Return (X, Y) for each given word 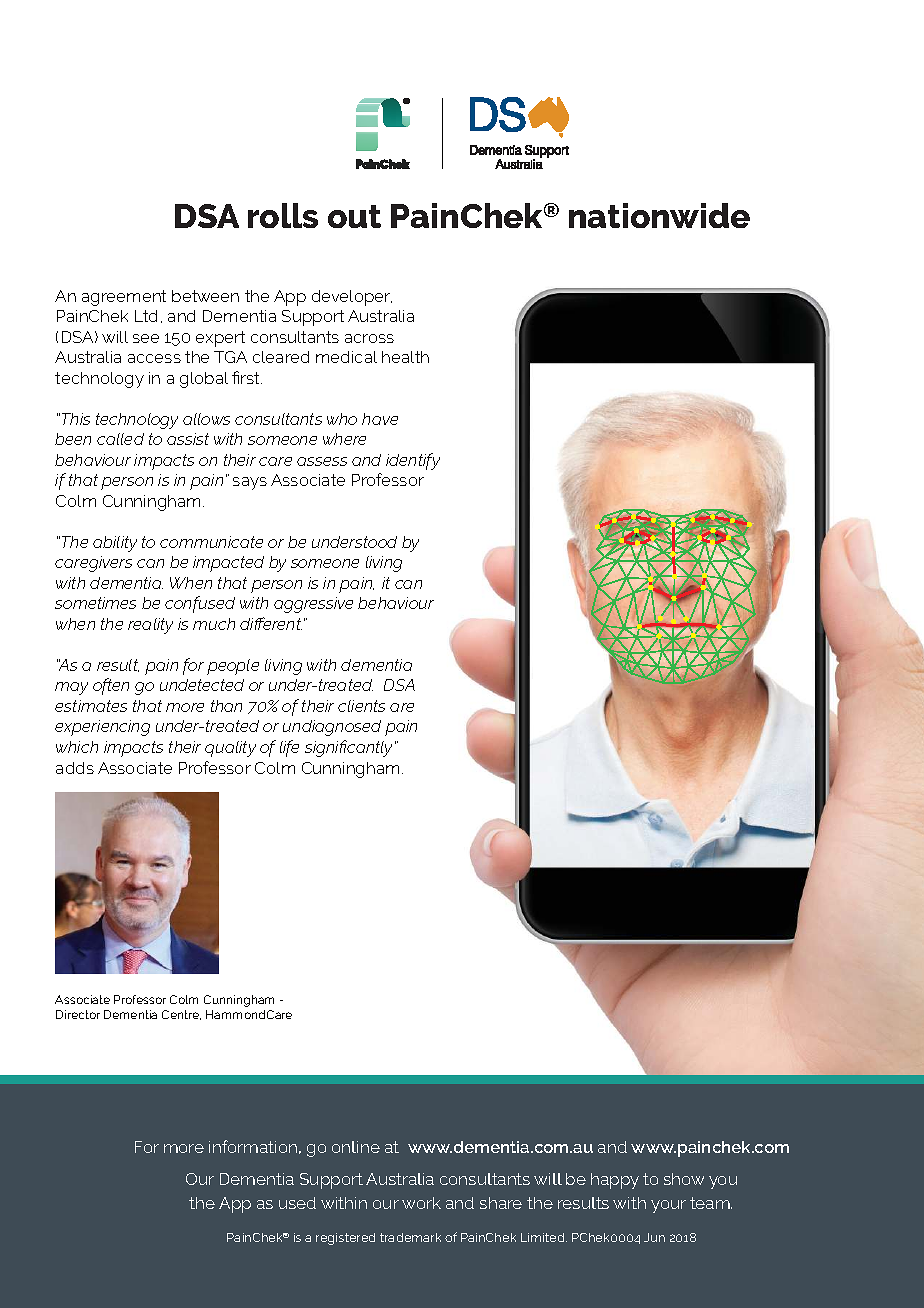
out (354, 216)
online (356, 1147)
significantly (350, 748)
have (380, 419)
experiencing (102, 728)
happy (615, 1181)
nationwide (659, 215)
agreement (124, 298)
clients (361, 706)
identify (413, 461)
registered (345, 1239)
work (421, 1203)
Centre (181, 1015)
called (120, 439)
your (668, 1206)
